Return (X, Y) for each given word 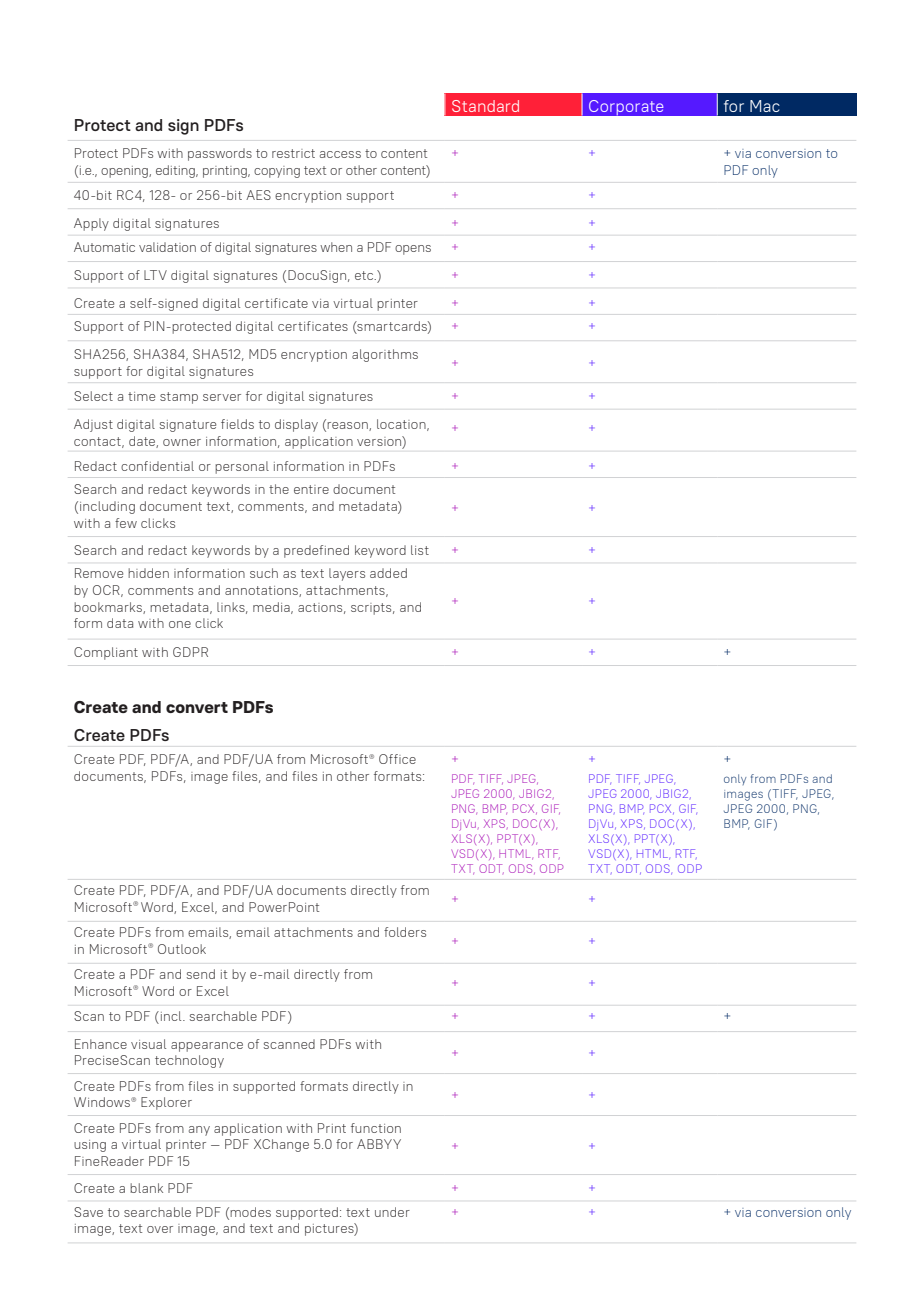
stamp (179, 398)
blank (146, 1188)
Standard (485, 106)
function (376, 1128)
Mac (765, 106)
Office (397, 759)
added (388, 573)
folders (405, 932)
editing (176, 171)
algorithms (385, 355)
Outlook (182, 949)
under (392, 1212)
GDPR (190, 652)
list (420, 550)
